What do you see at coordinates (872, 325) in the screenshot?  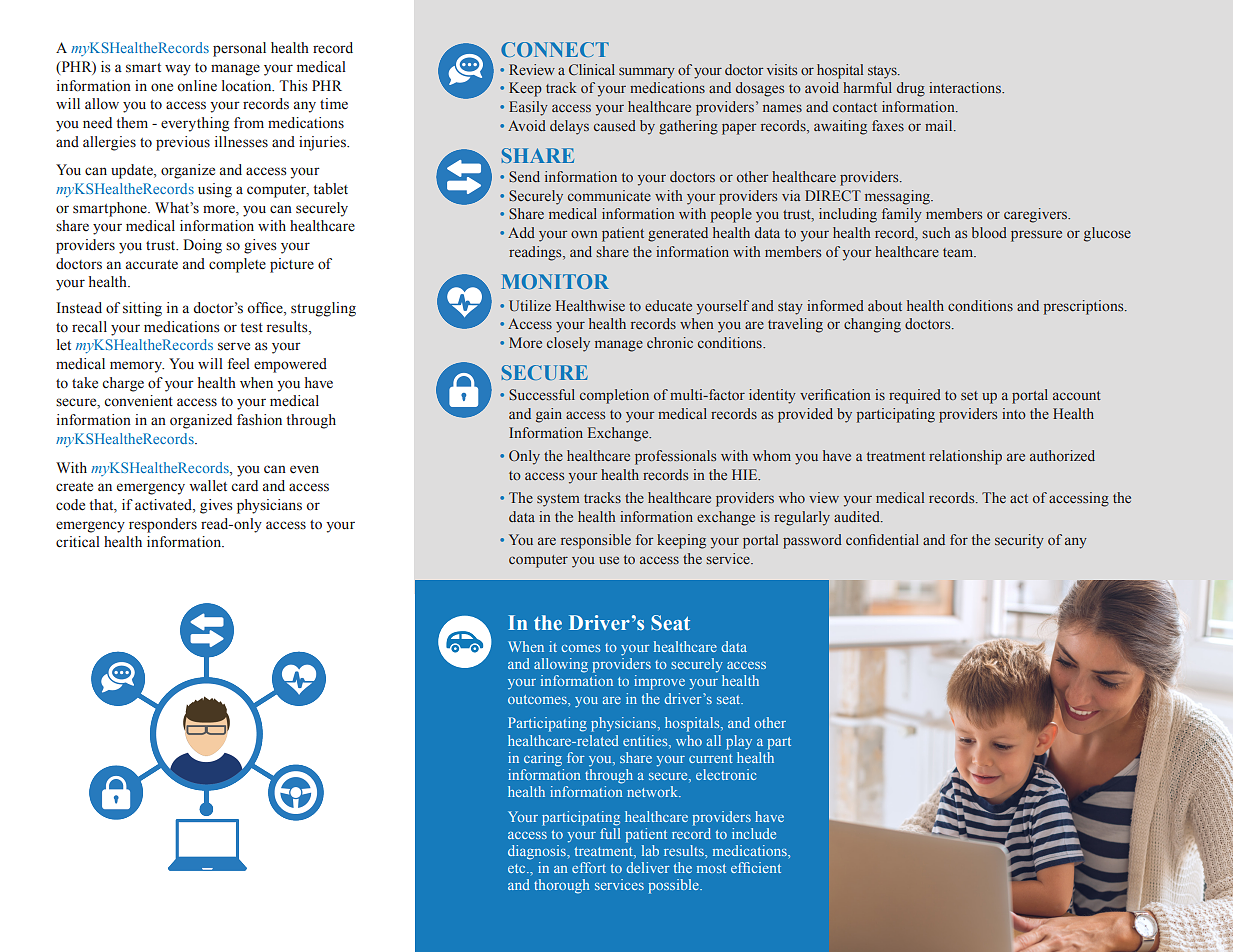 I see `changing` at bounding box center [872, 325].
